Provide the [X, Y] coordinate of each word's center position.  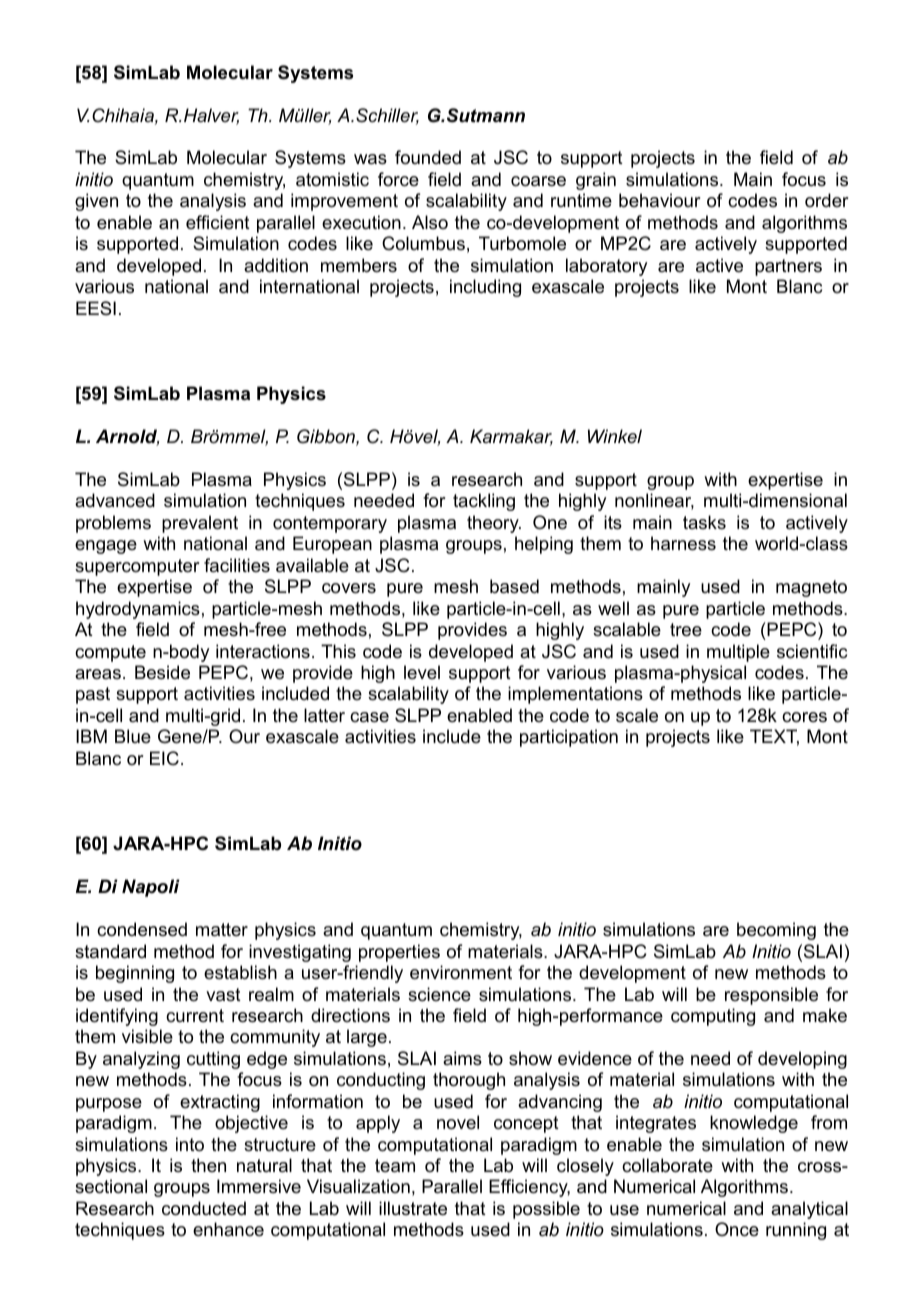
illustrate [413, 1208]
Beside [162, 672]
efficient [218, 222]
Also [430, 222]
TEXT [774, 737]
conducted [204, 1208]
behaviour [659, 200]
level [422, 672]
